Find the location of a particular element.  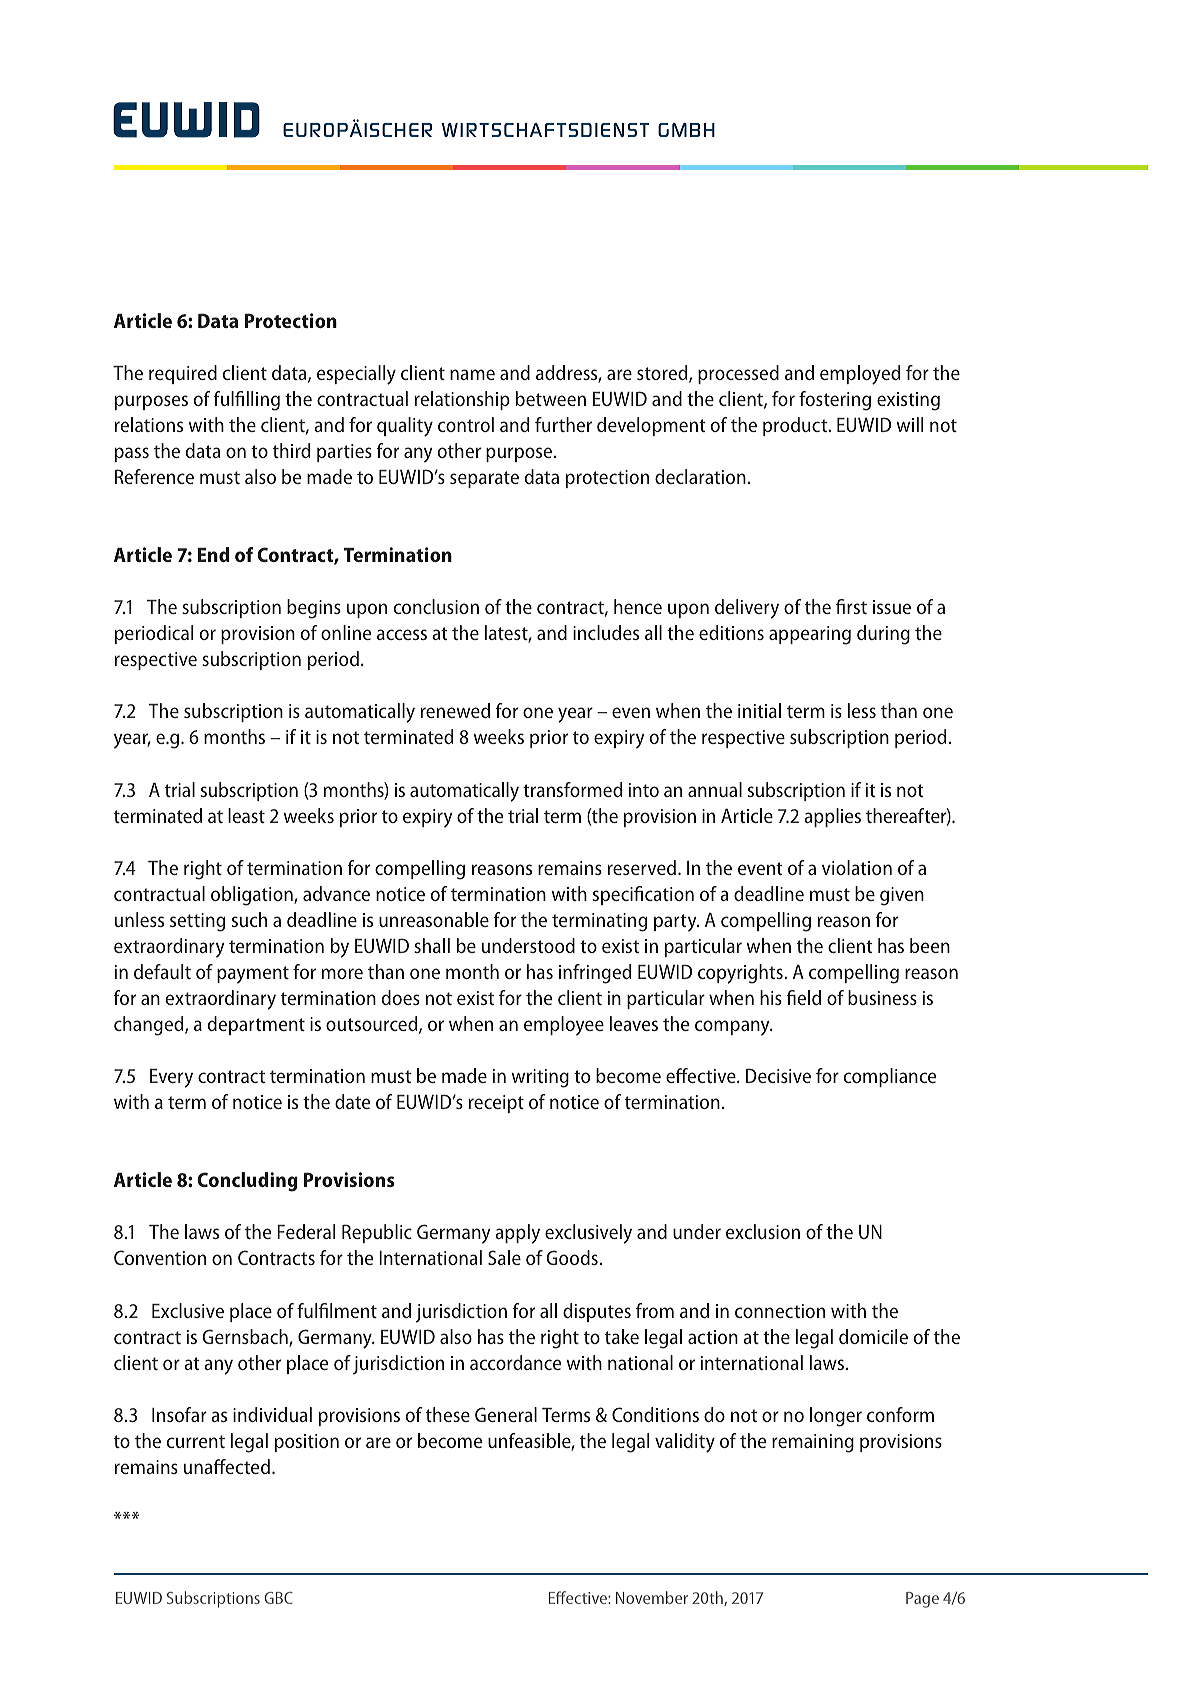

transformed is located at coordinates (572, 789).
